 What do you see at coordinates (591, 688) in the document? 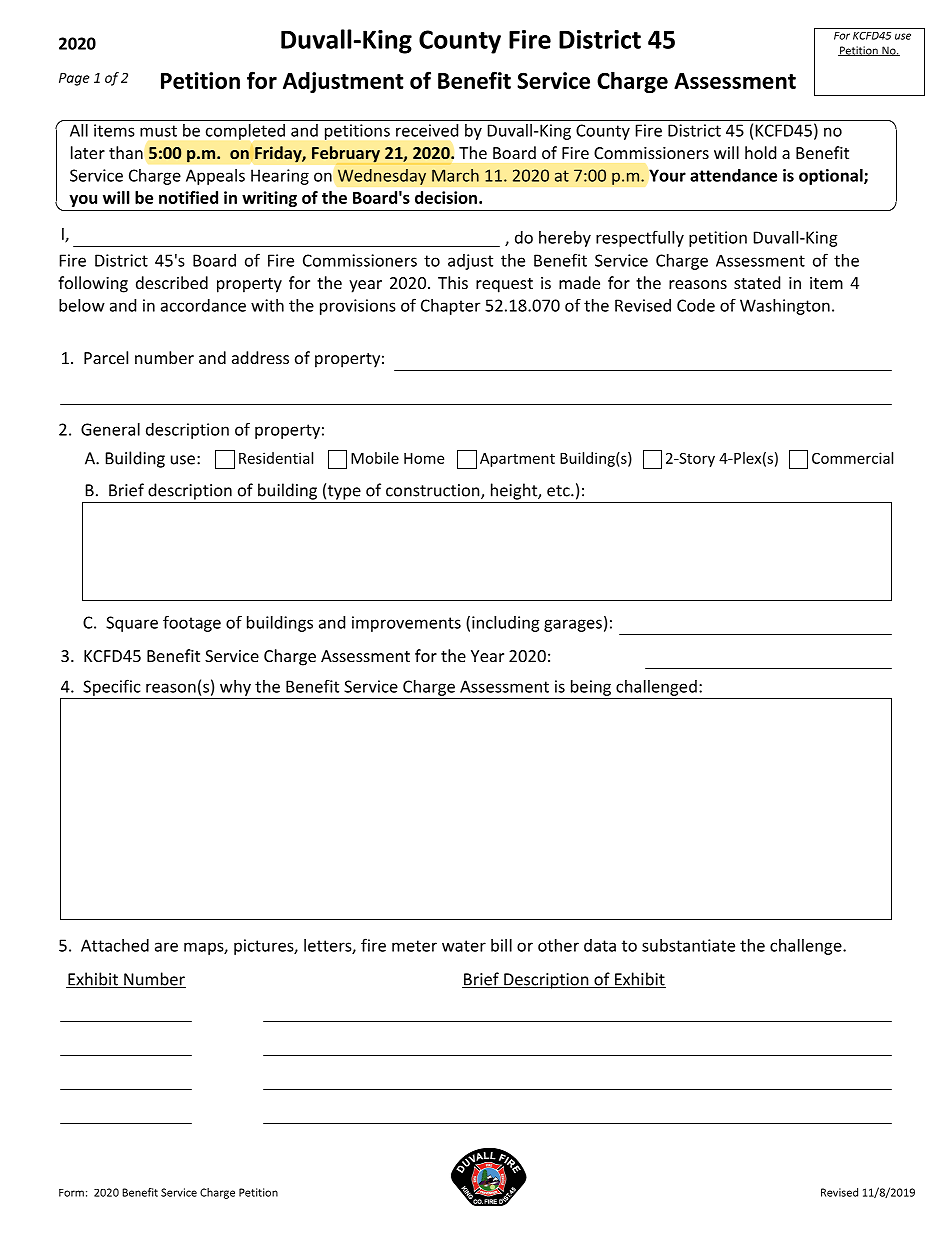
I see `being` at bounding box center [591, 688].
